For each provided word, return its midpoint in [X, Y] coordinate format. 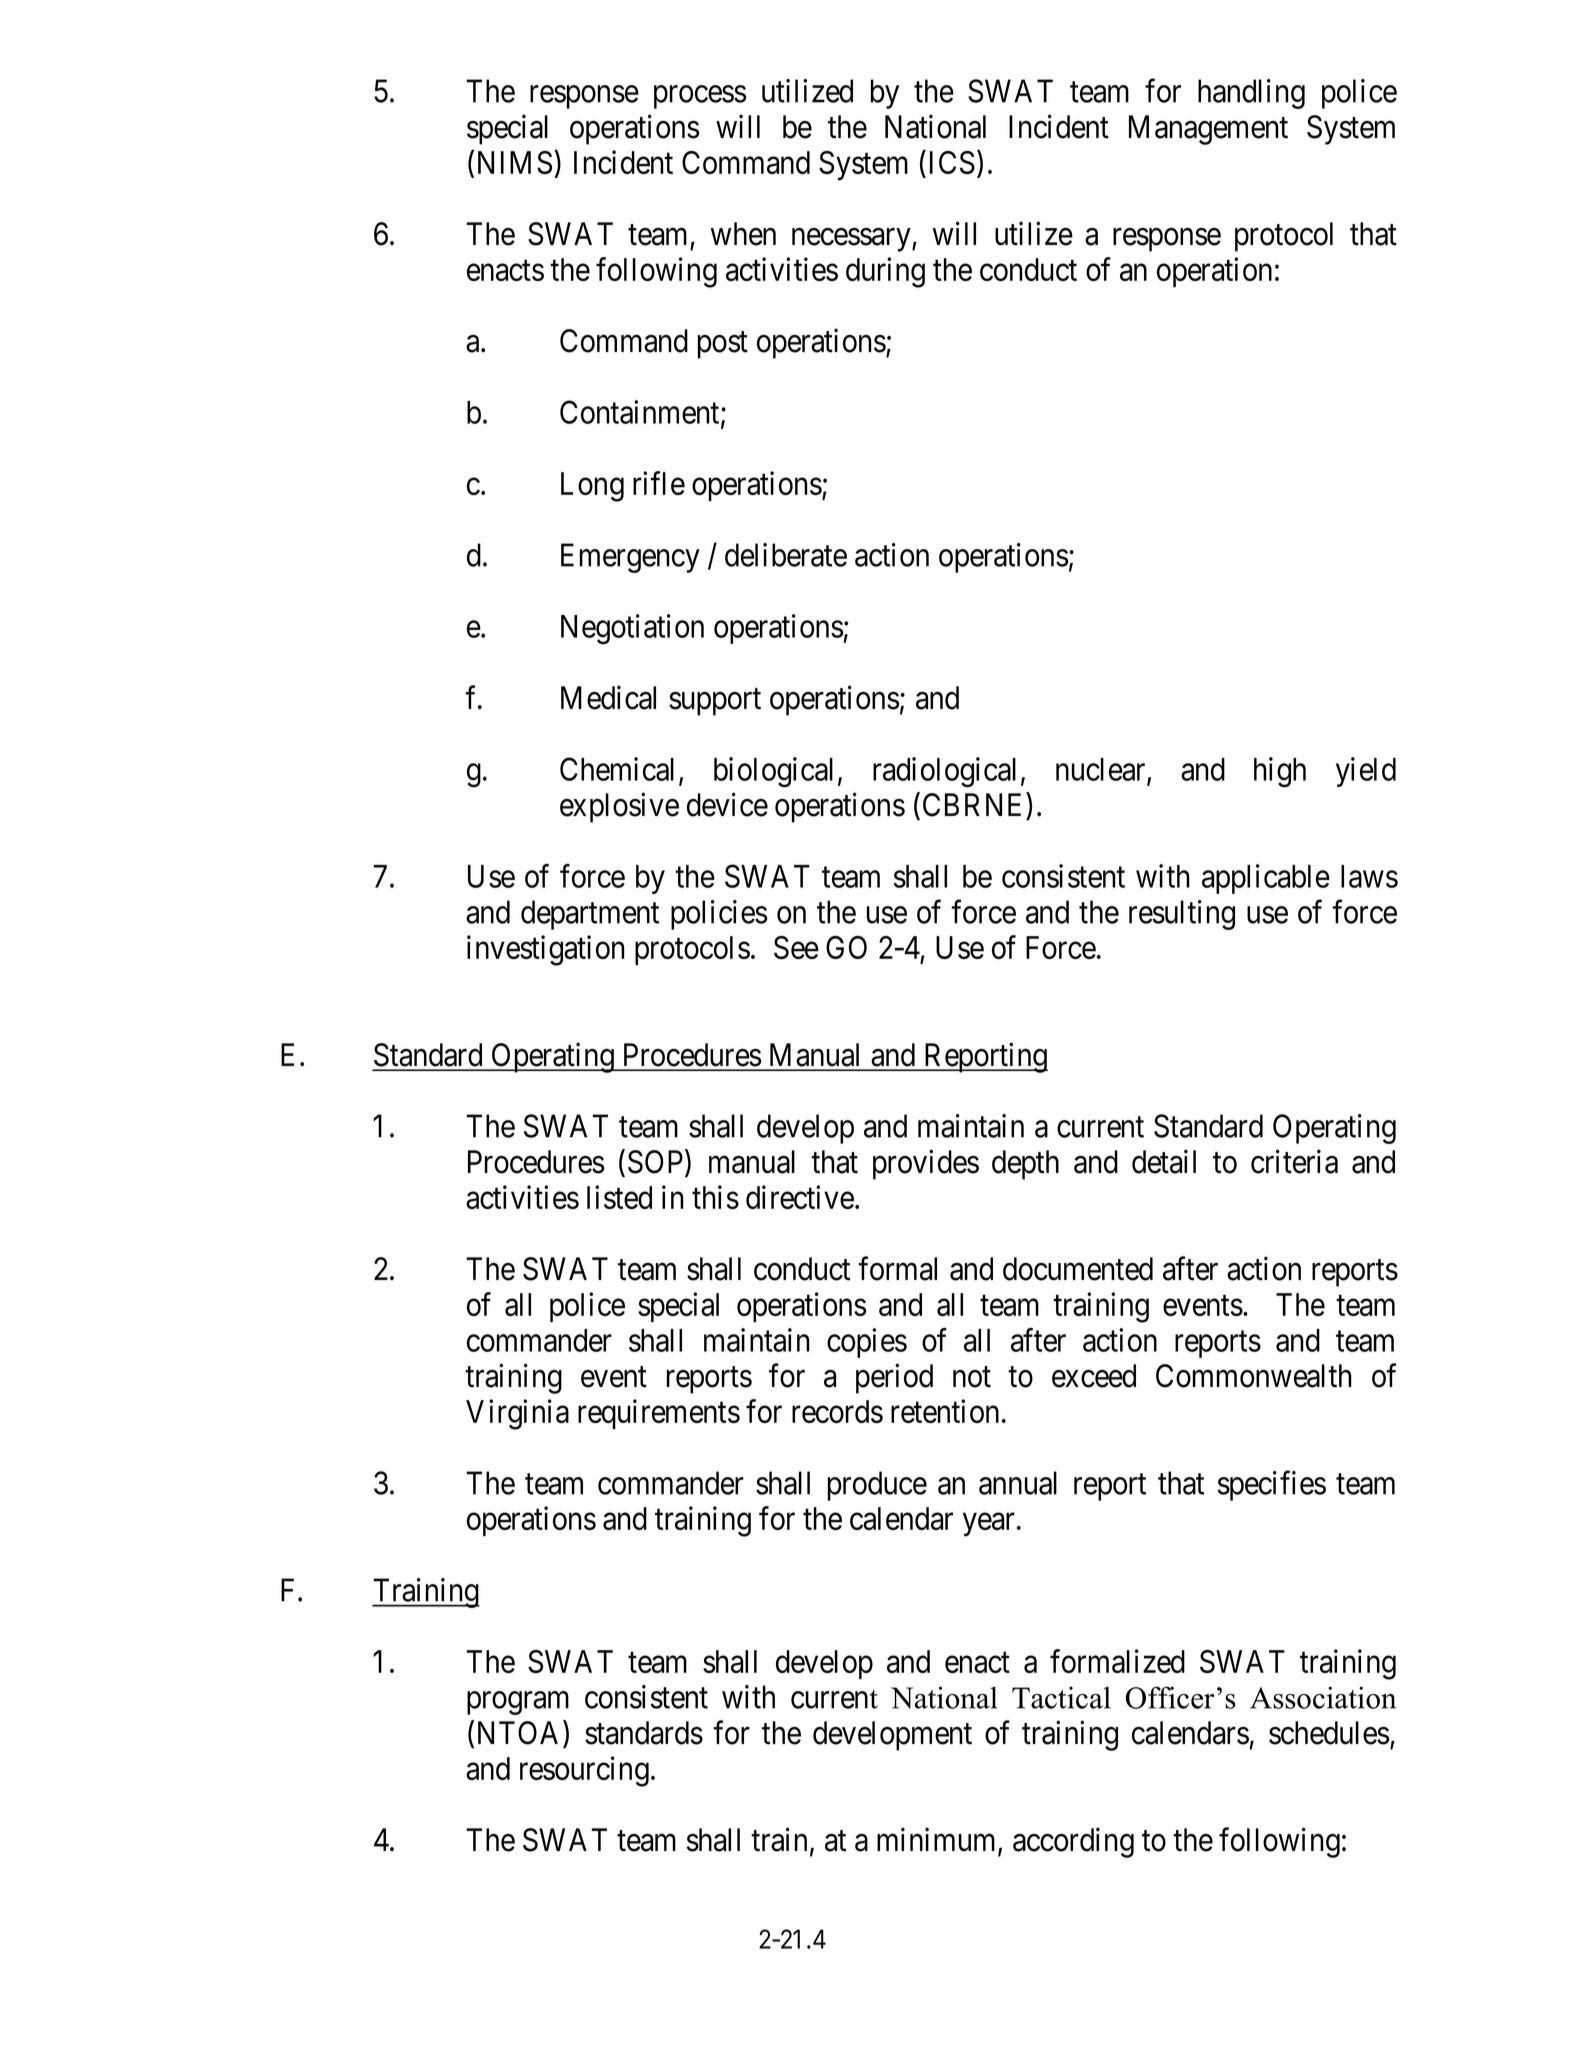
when [743, 234]
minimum [938, 1841]
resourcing [584, 1771]
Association [1323, 1697]
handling [1251, 94]
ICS [952, 162]
